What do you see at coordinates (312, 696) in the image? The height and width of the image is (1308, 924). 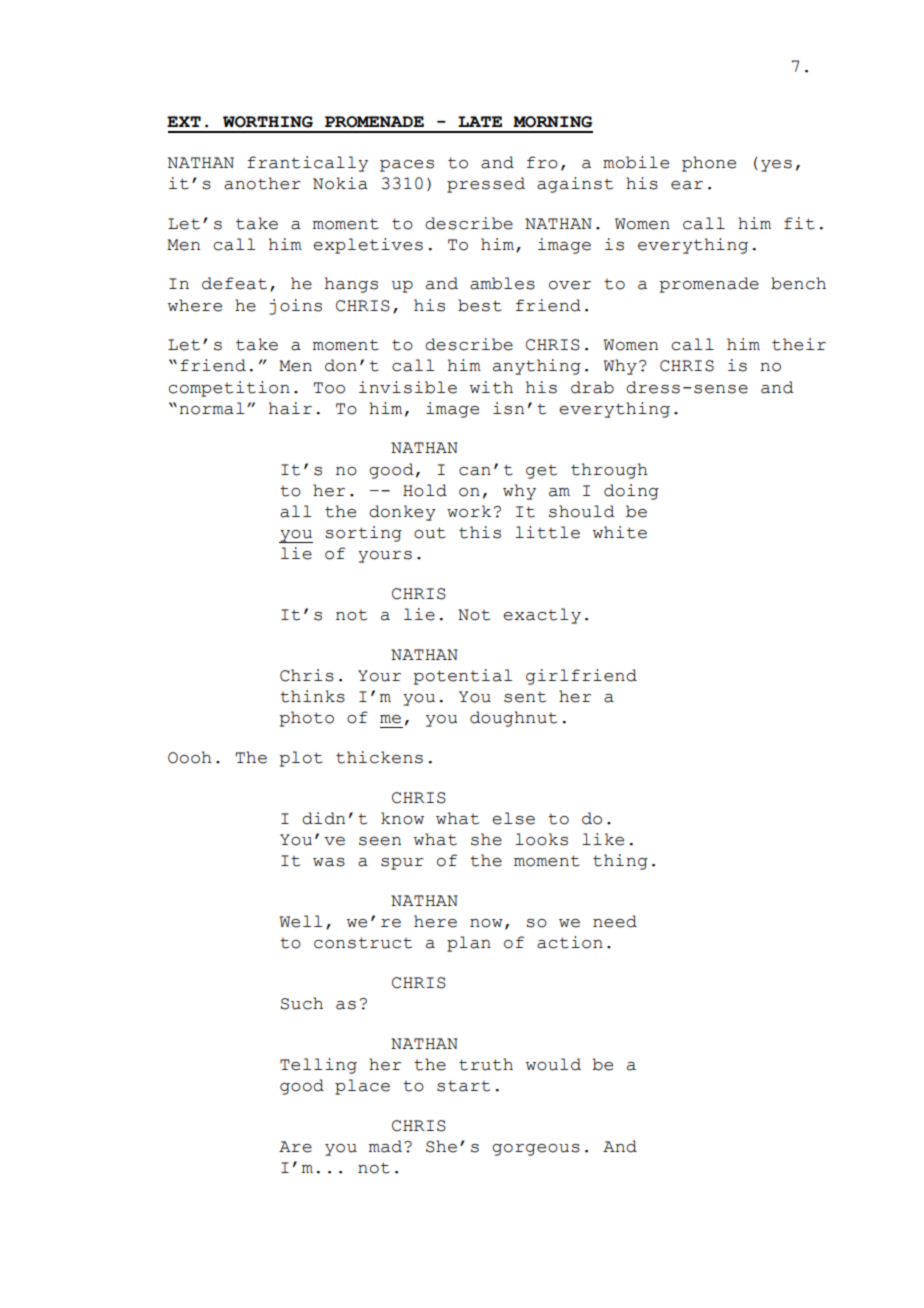 I see `thinks` at bounding box center [312, 696].
